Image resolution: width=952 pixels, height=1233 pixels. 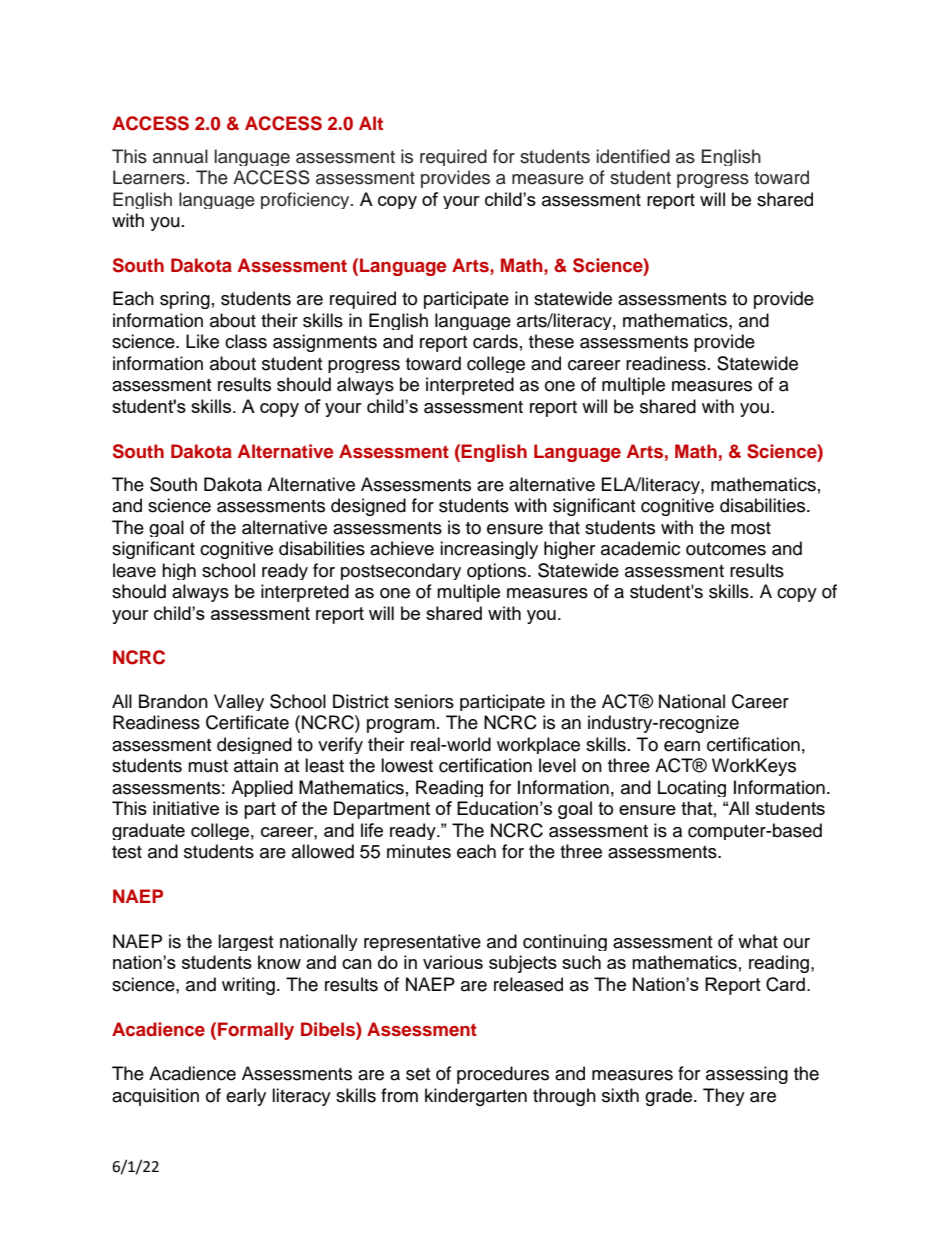 What do you see at coordinates (551, 341) in the image?
I see `these` at bounding box center [551, 341].
